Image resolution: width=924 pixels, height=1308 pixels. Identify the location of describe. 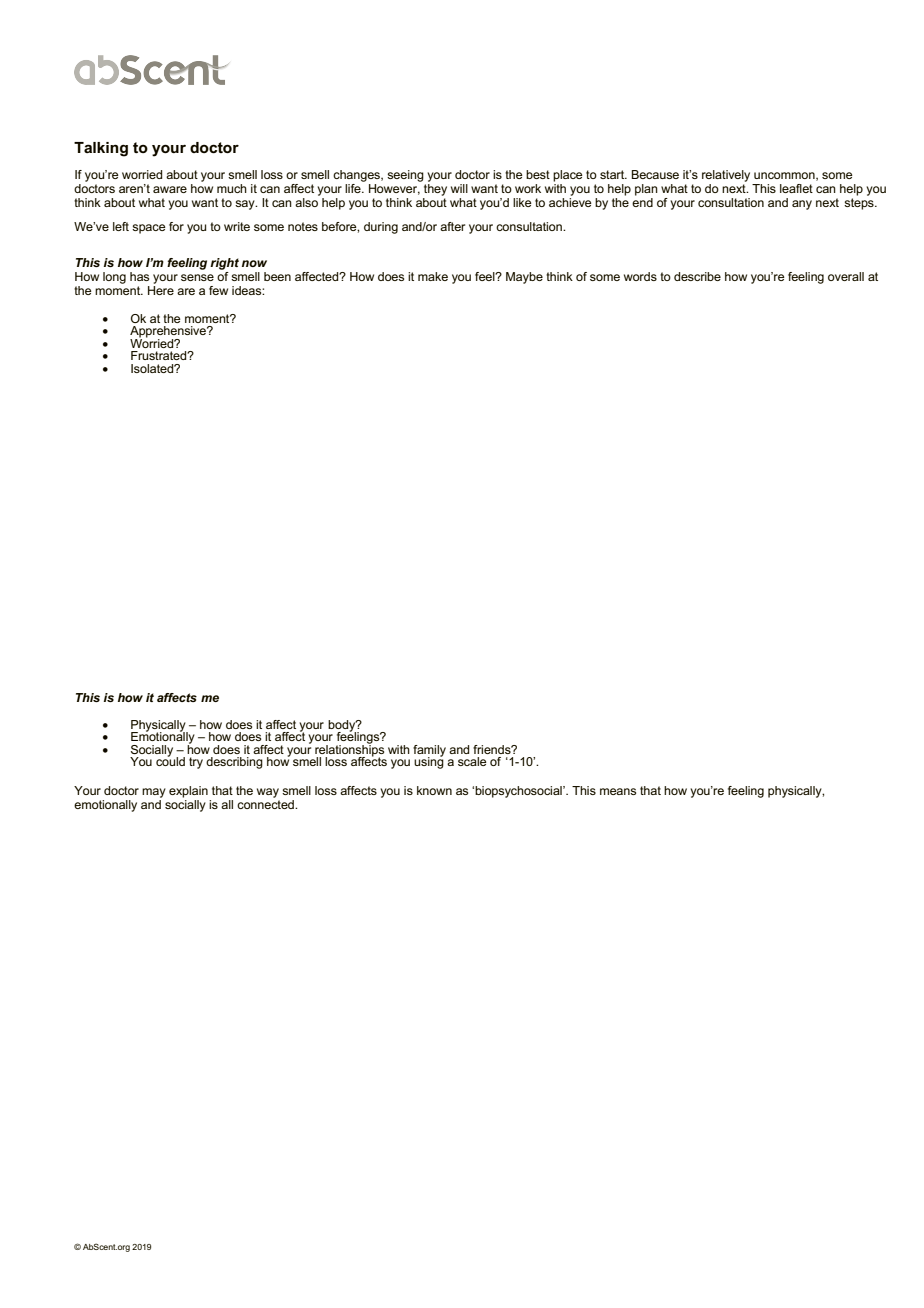
(697, 276).
